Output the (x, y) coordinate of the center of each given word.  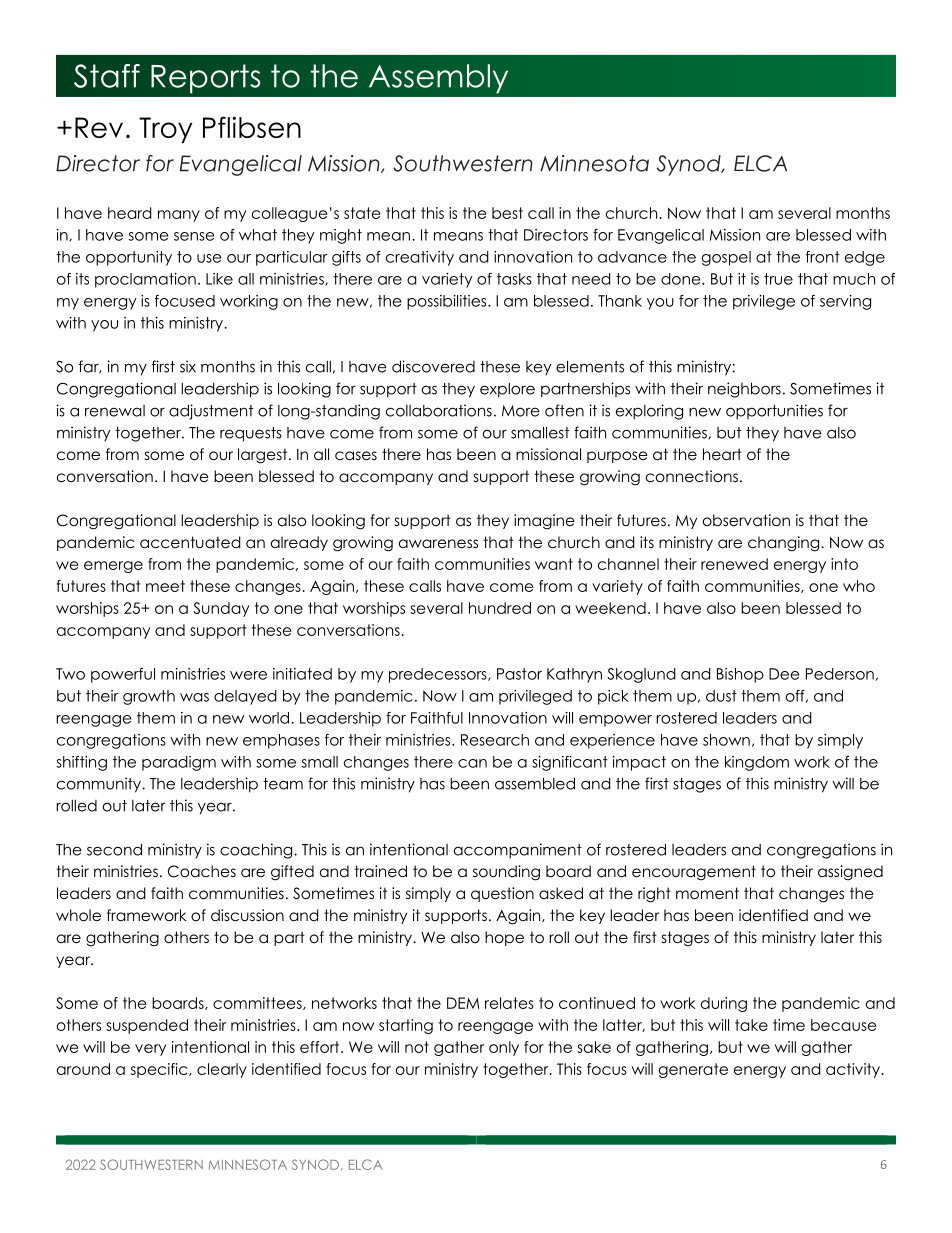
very (150, 1050)
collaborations (439, 410)
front (823, 257)
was (194, 697)
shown (726, 740)
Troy (165, 130)
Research (495, 740)
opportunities (774, 412)
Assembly (438, 79)
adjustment (211, 412)
